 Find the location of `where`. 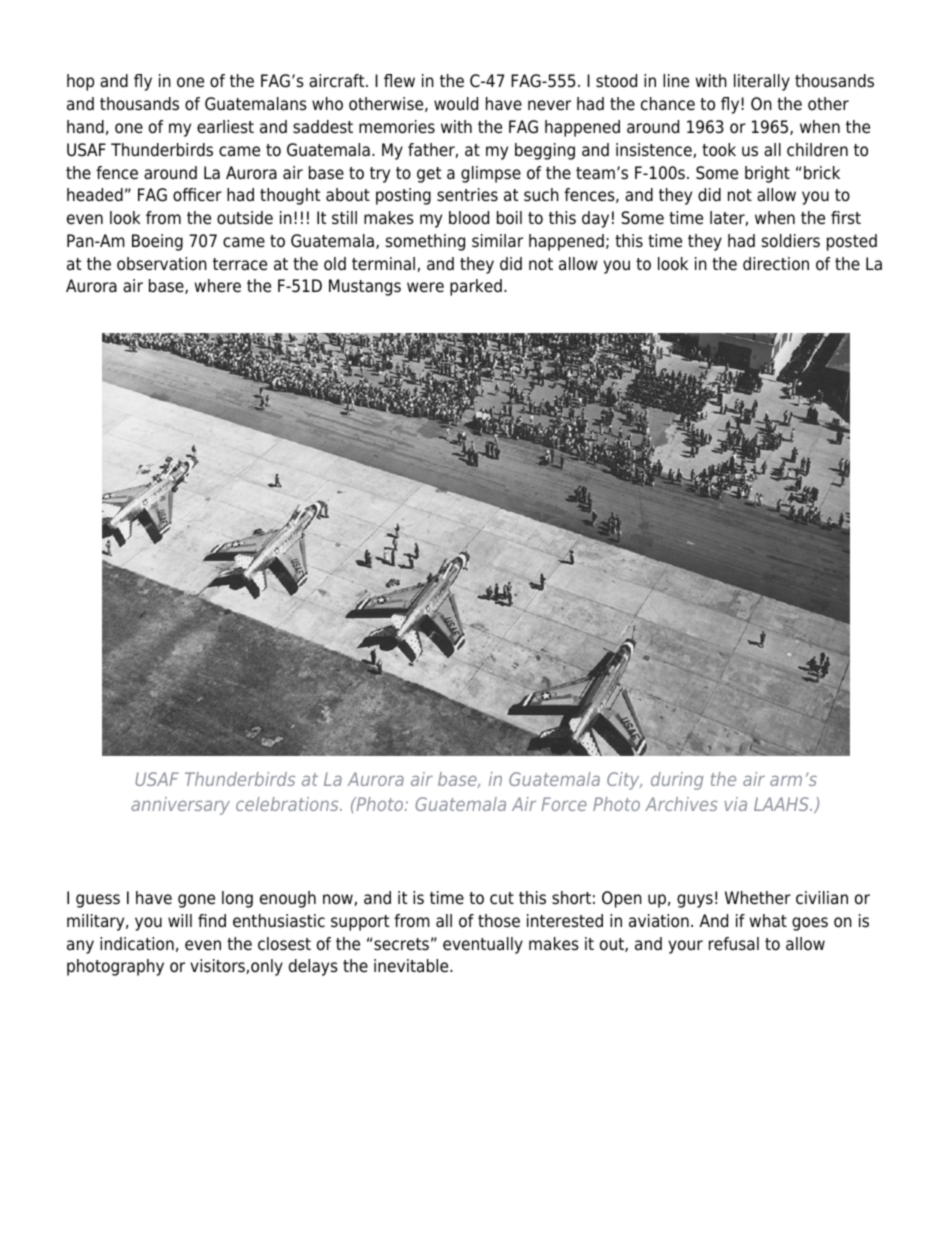

where is located at coordinates (218, 286).
